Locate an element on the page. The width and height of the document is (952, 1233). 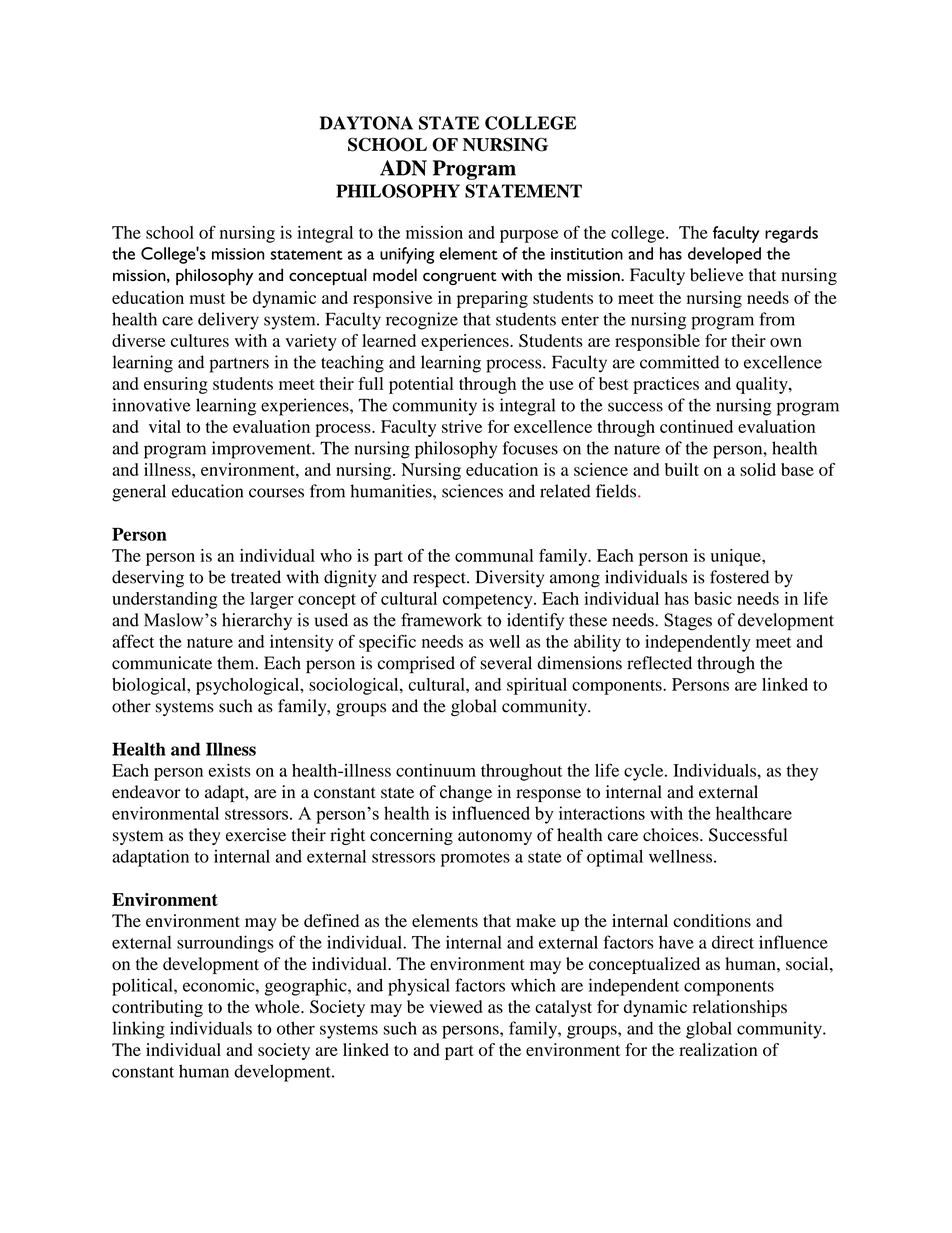
committed is located at coordinates (679, 362).
